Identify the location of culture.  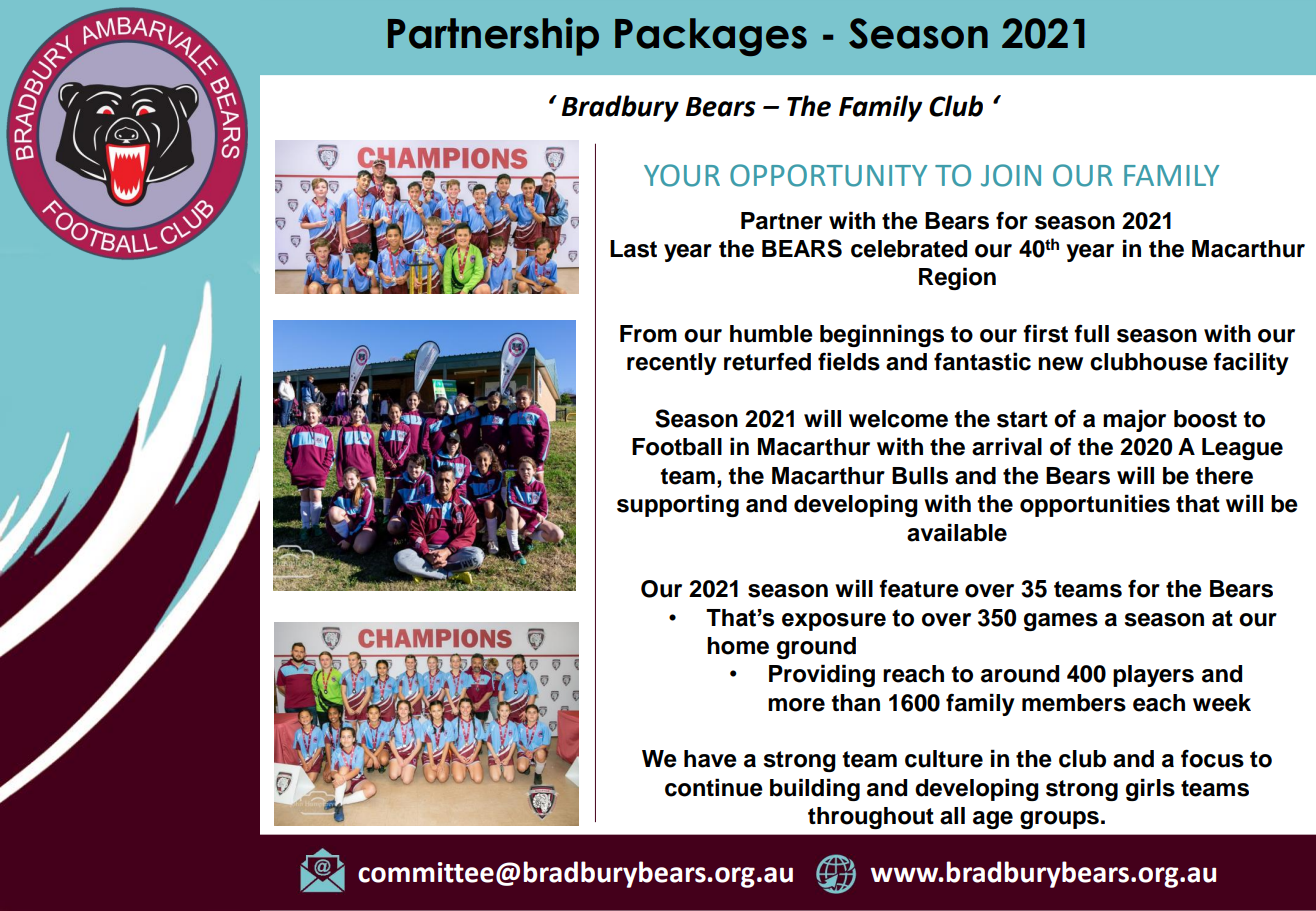
(944, 759).
